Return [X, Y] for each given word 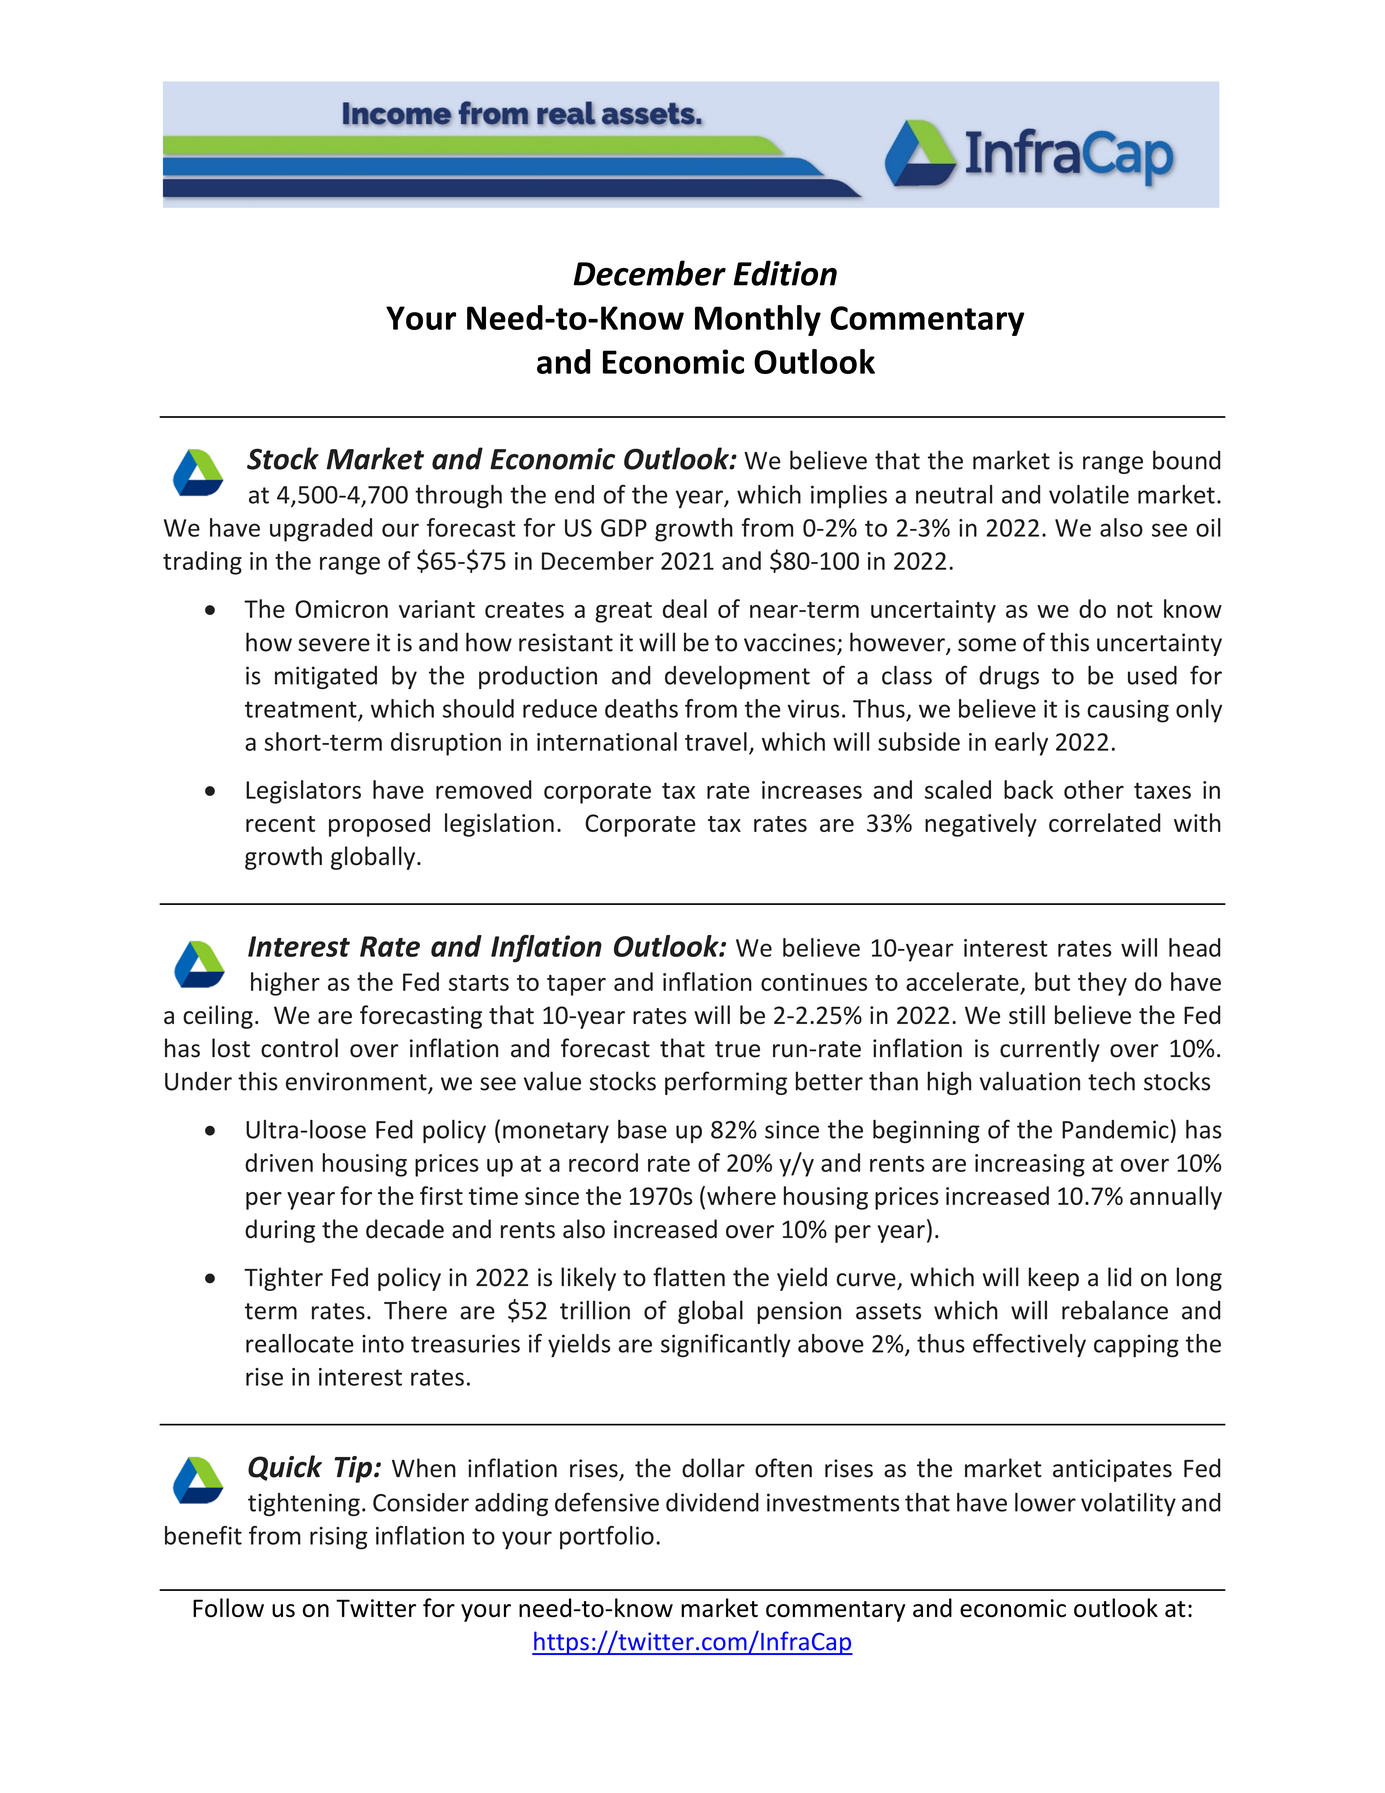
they [1102, 984]
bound [1186, 460]
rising [338, 1538]
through [458, 496]
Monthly [758, 320]
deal [685, 608]
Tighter [283, 1279]
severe [334, 645]
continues [814, 982]
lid [1119, 1277]
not [1135, 610]
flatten [689, 1277]
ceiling [218, 1017]
